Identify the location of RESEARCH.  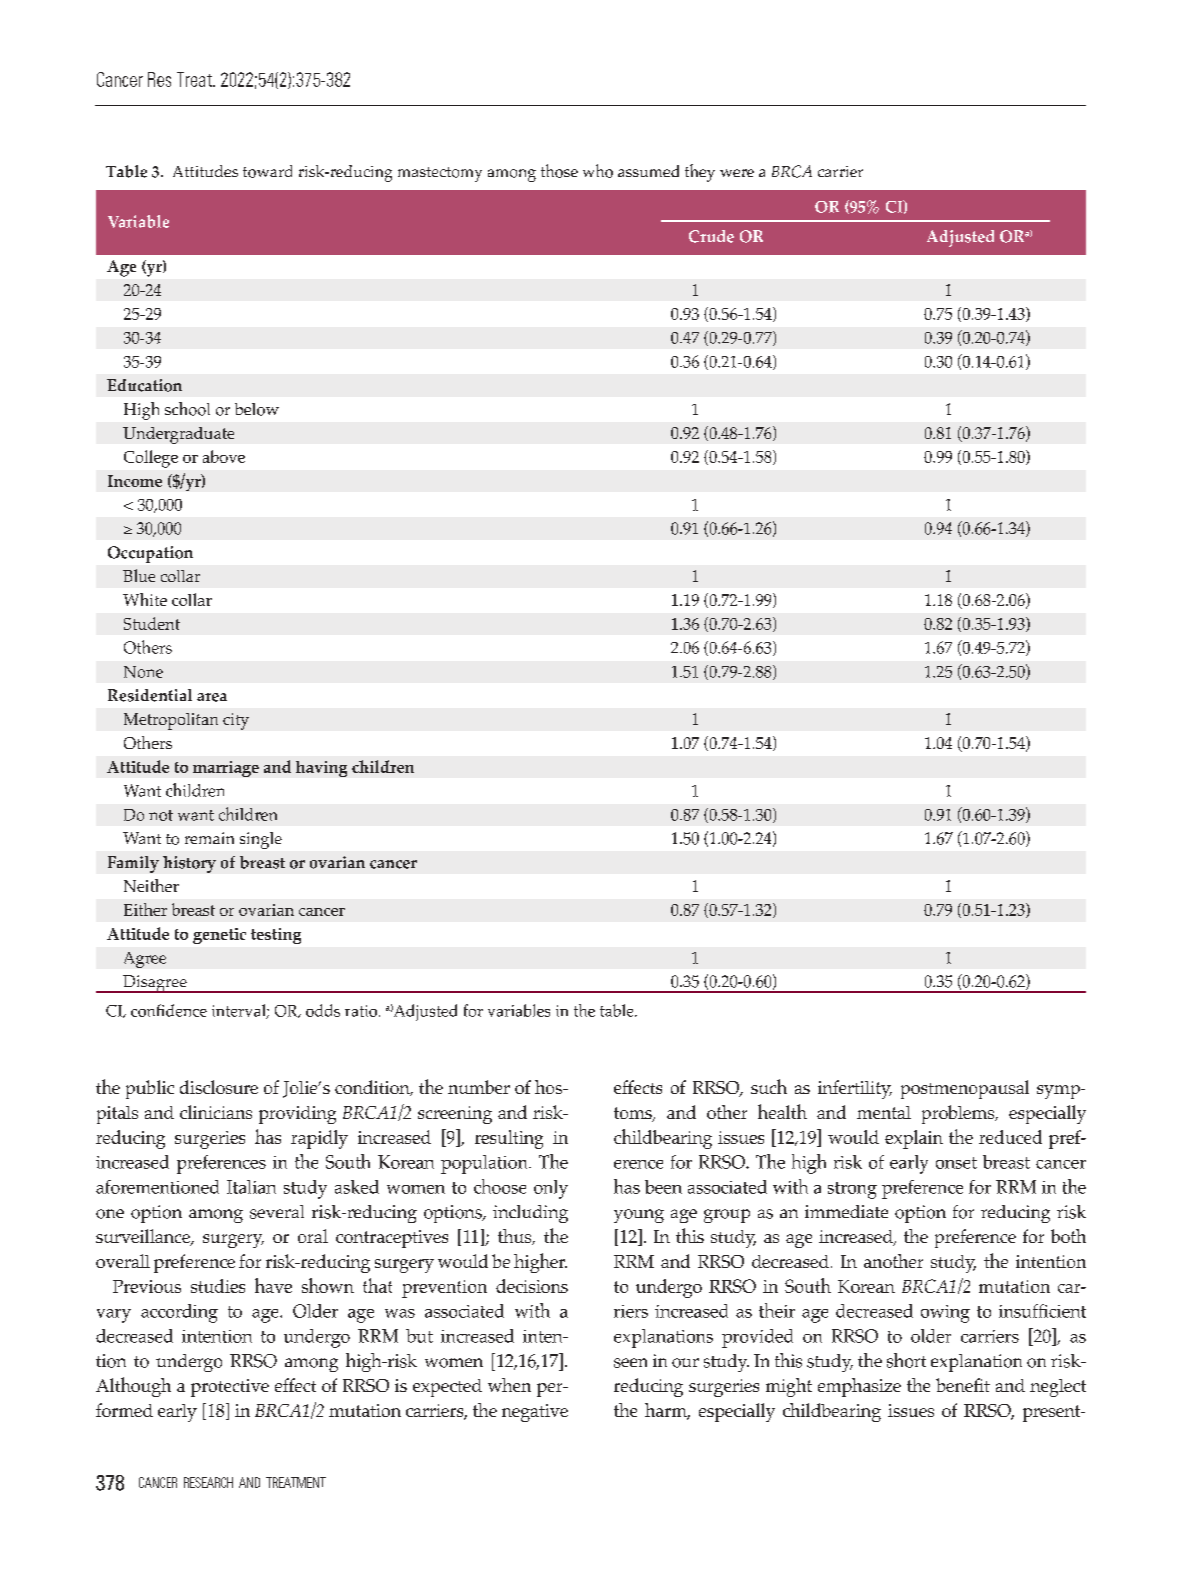
(208, 1482).
